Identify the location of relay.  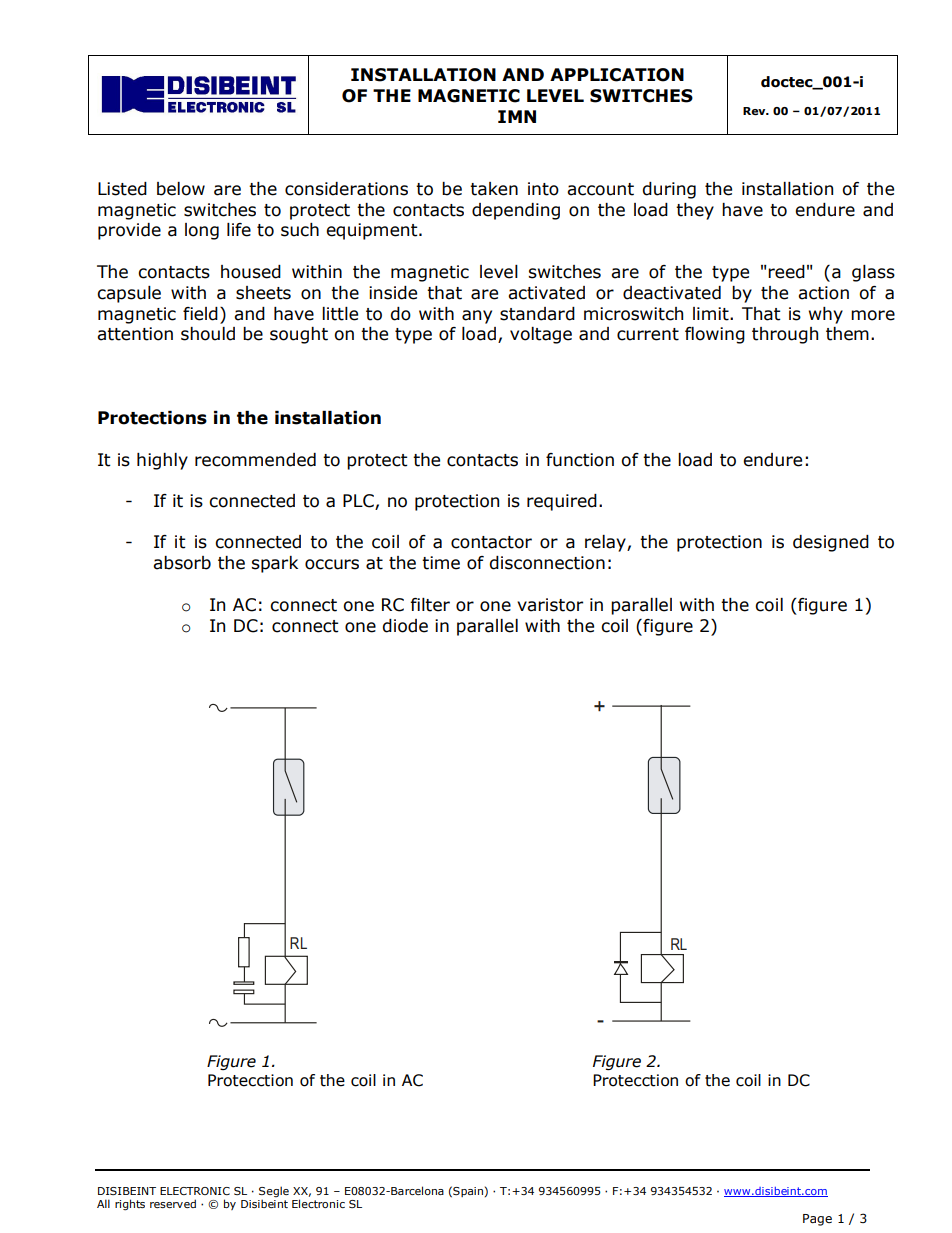
(606, 543).
